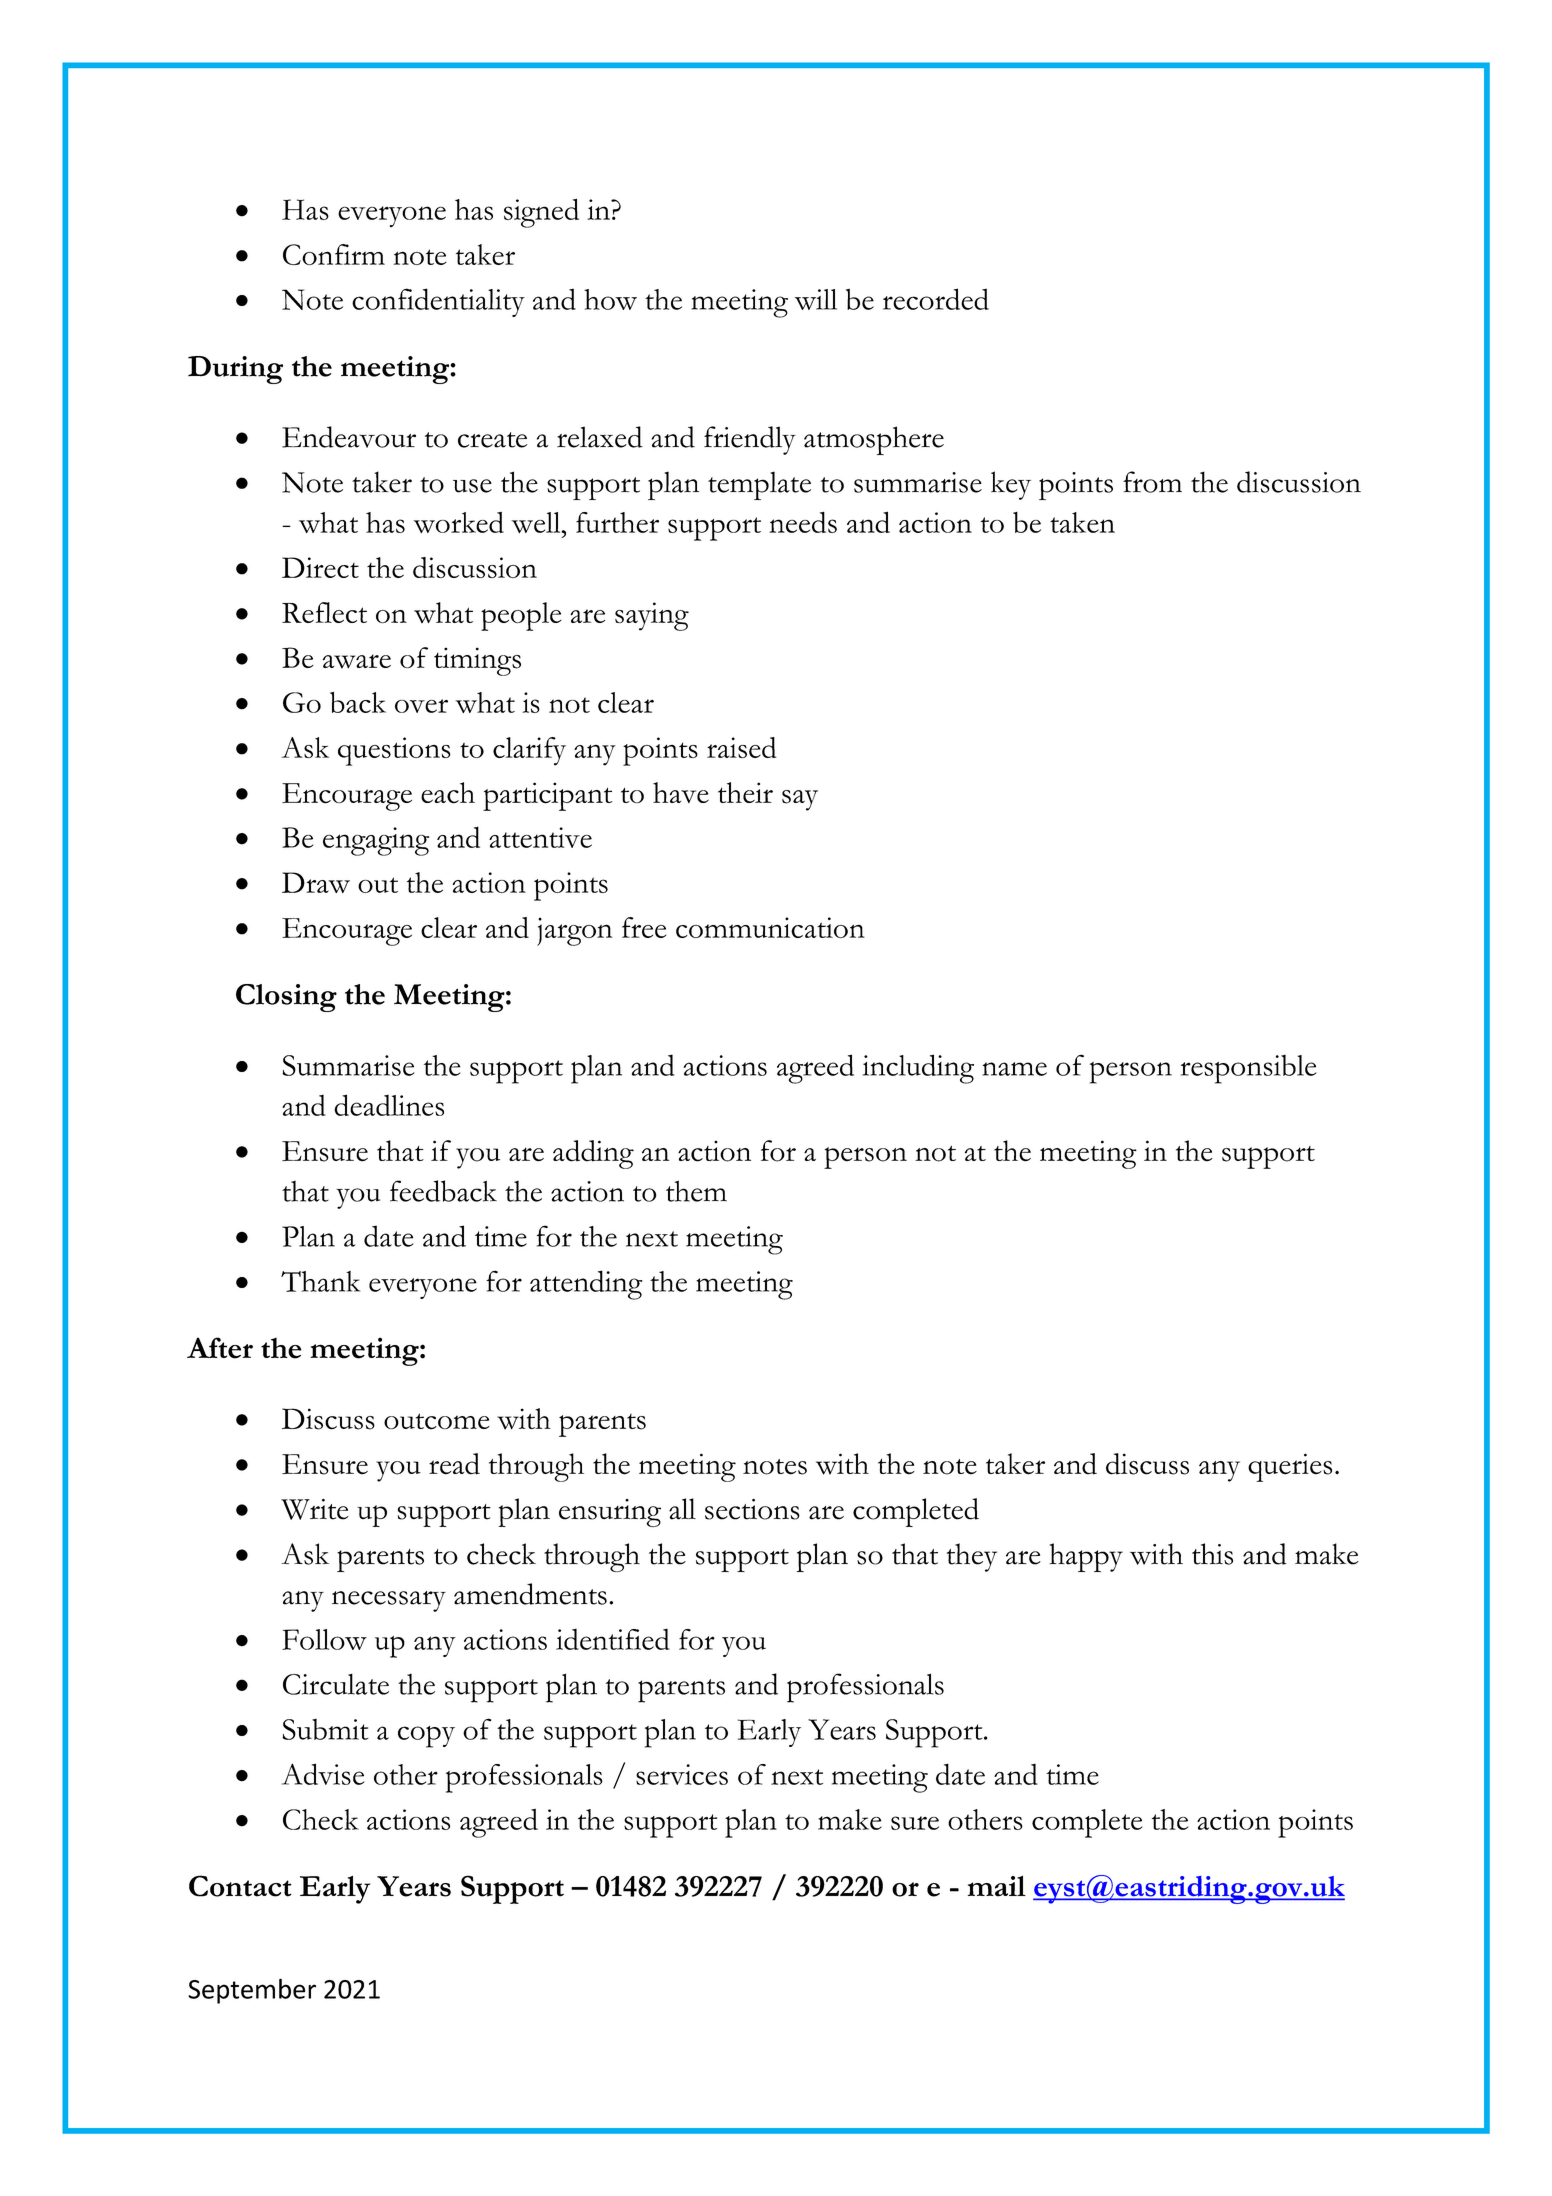  What do you see at coordinates (1249, 1069) in the screenshot?
I see `responsible` at bounding box center [1249, 1069].
